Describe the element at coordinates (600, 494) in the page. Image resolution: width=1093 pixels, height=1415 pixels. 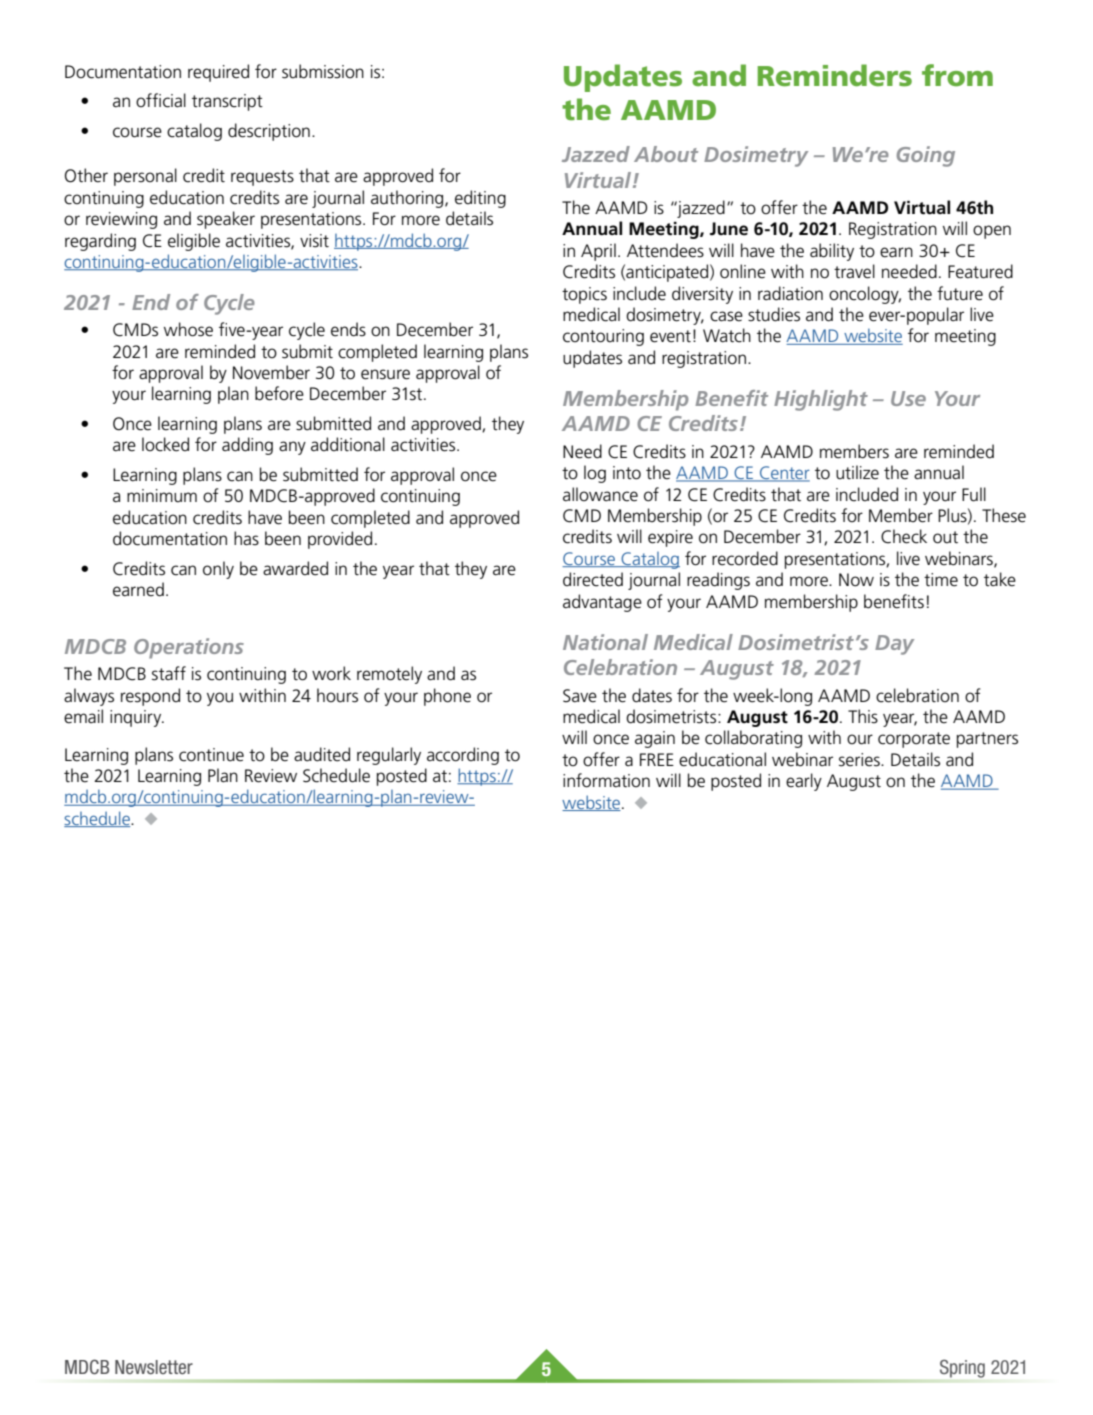
I see `allowance` at that location.
